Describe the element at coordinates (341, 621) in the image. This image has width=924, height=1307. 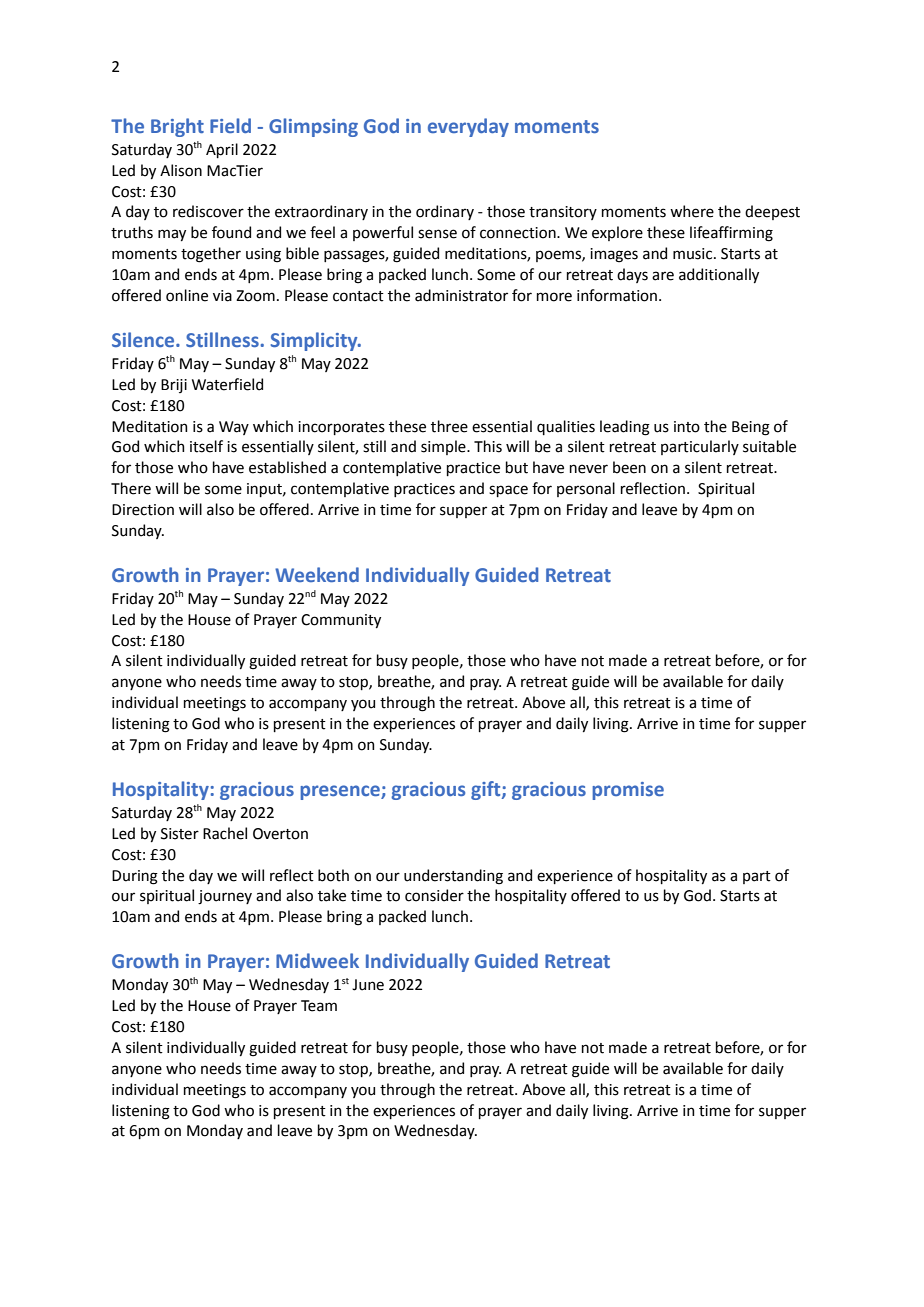
I see `Community` at that location.
